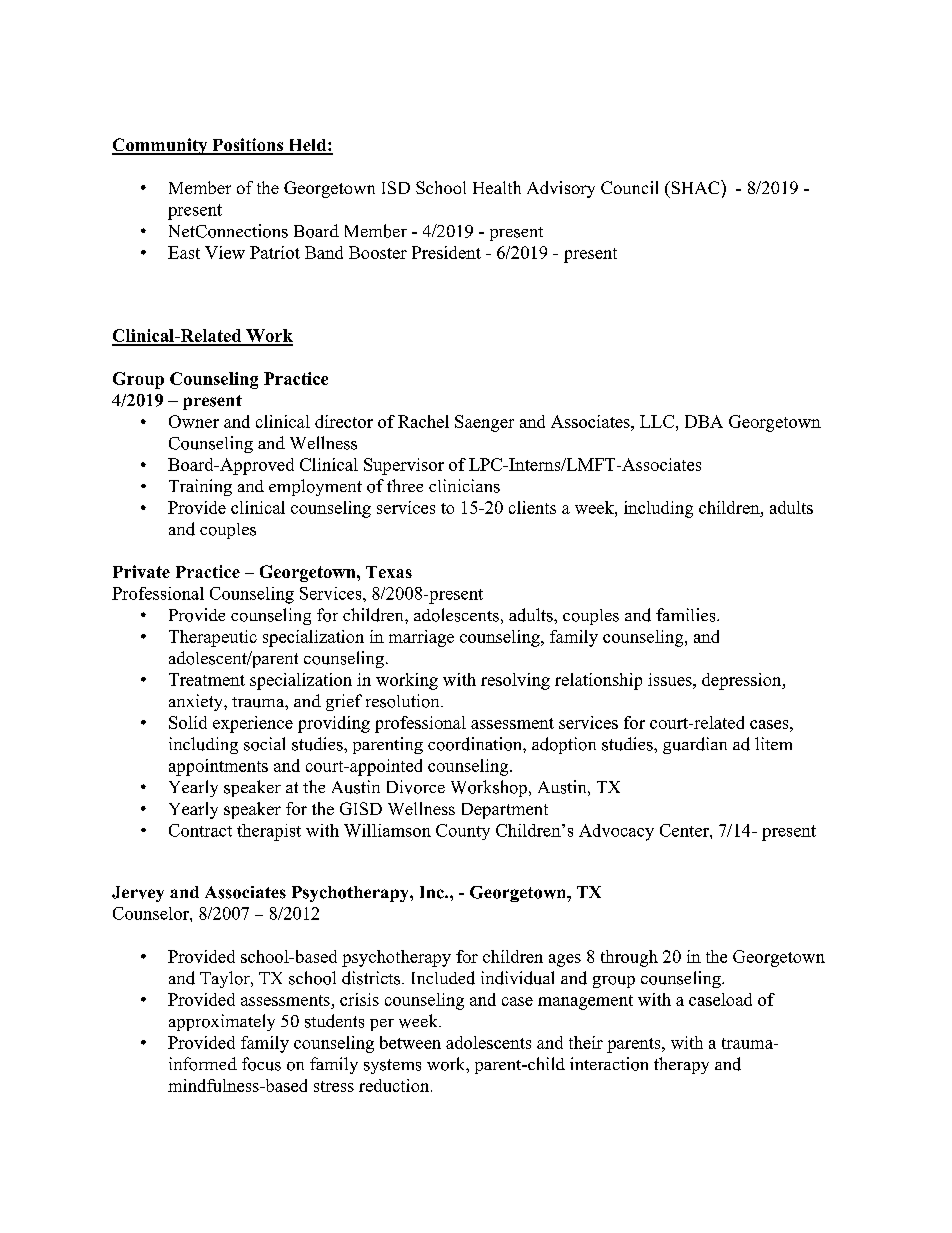 This screenshot has height=1233, width=952. I want to click on interaction, so click(609, 1064).
